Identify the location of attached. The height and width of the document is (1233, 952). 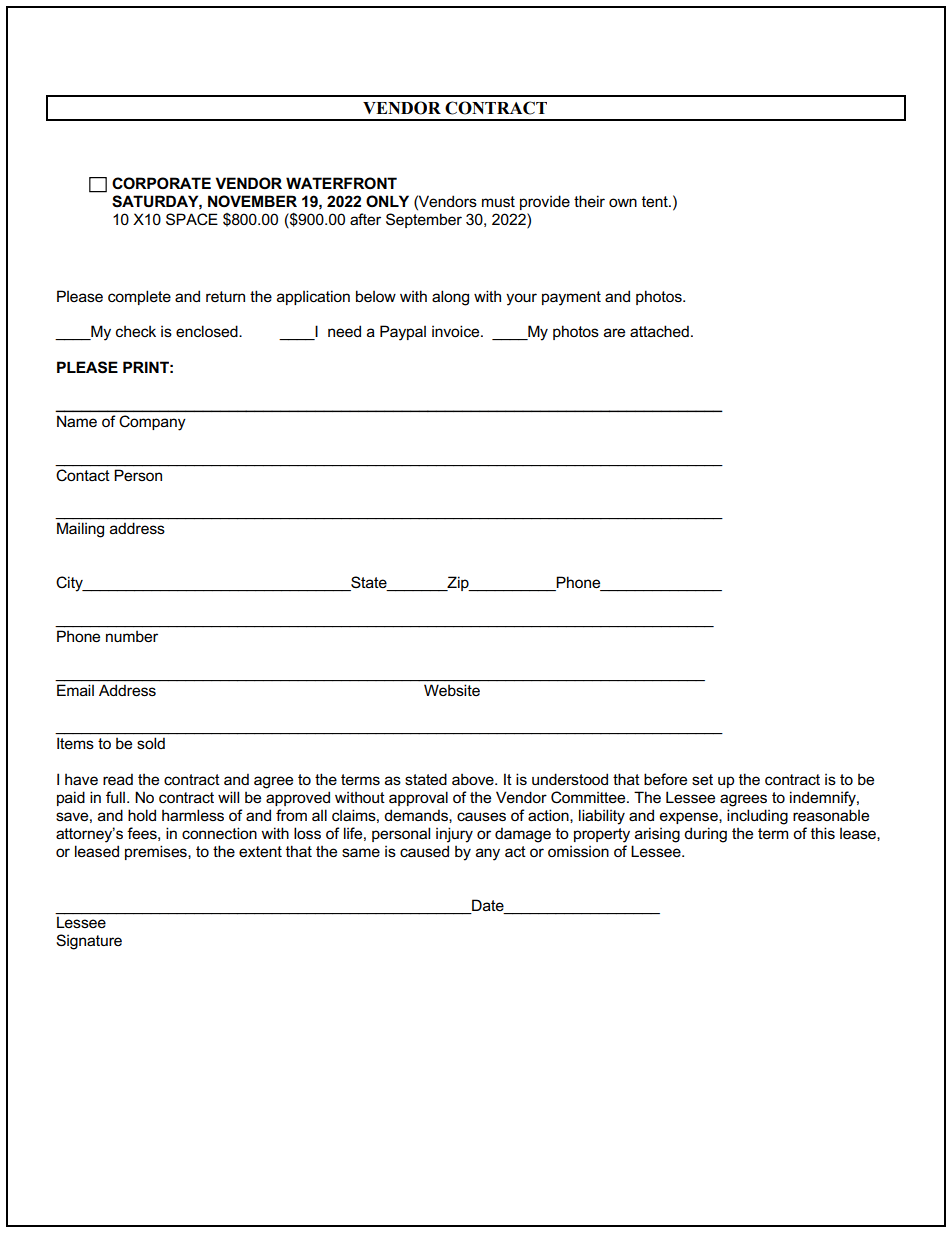
(659, 331).
